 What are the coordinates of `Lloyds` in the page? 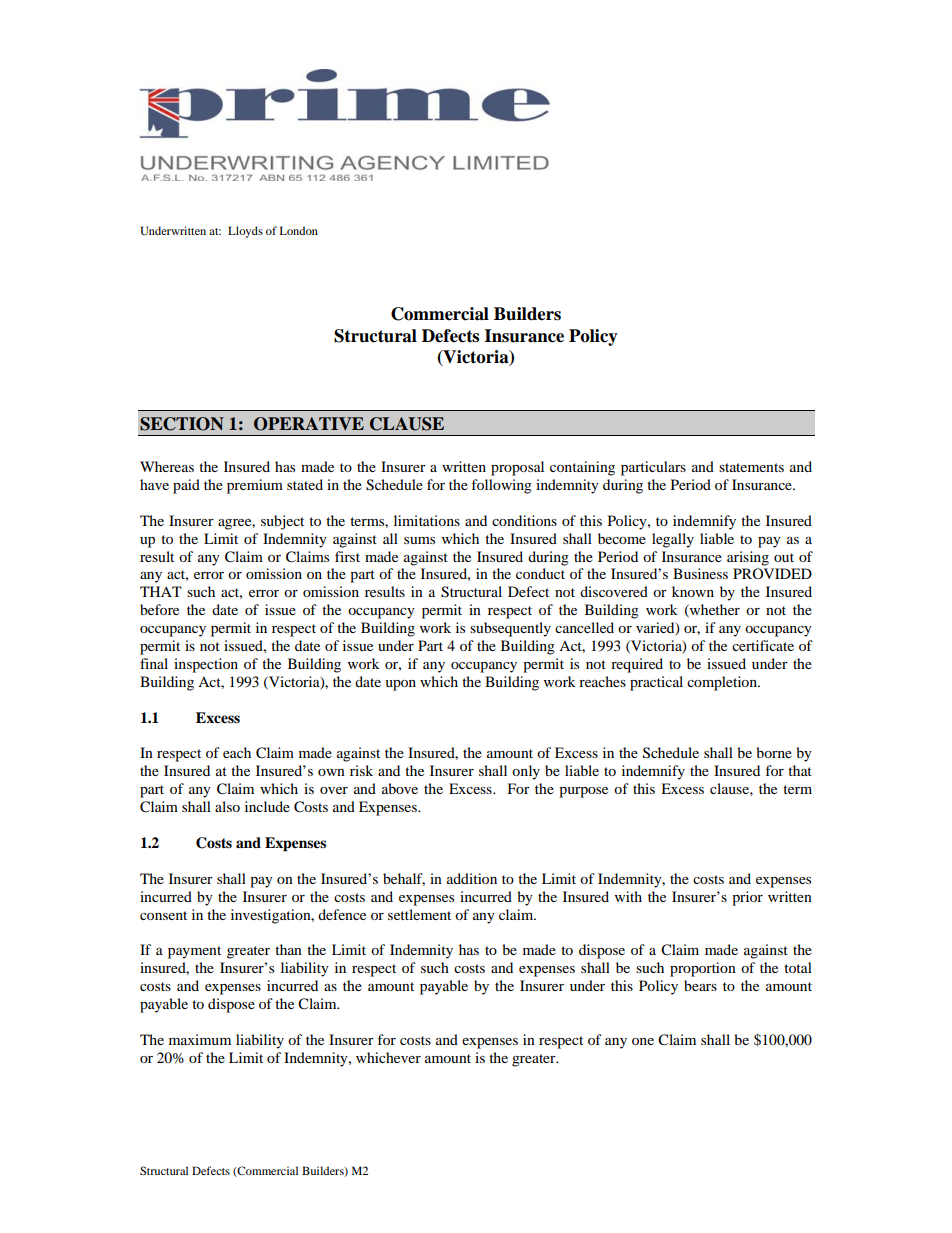 It's located at (245, 232).
